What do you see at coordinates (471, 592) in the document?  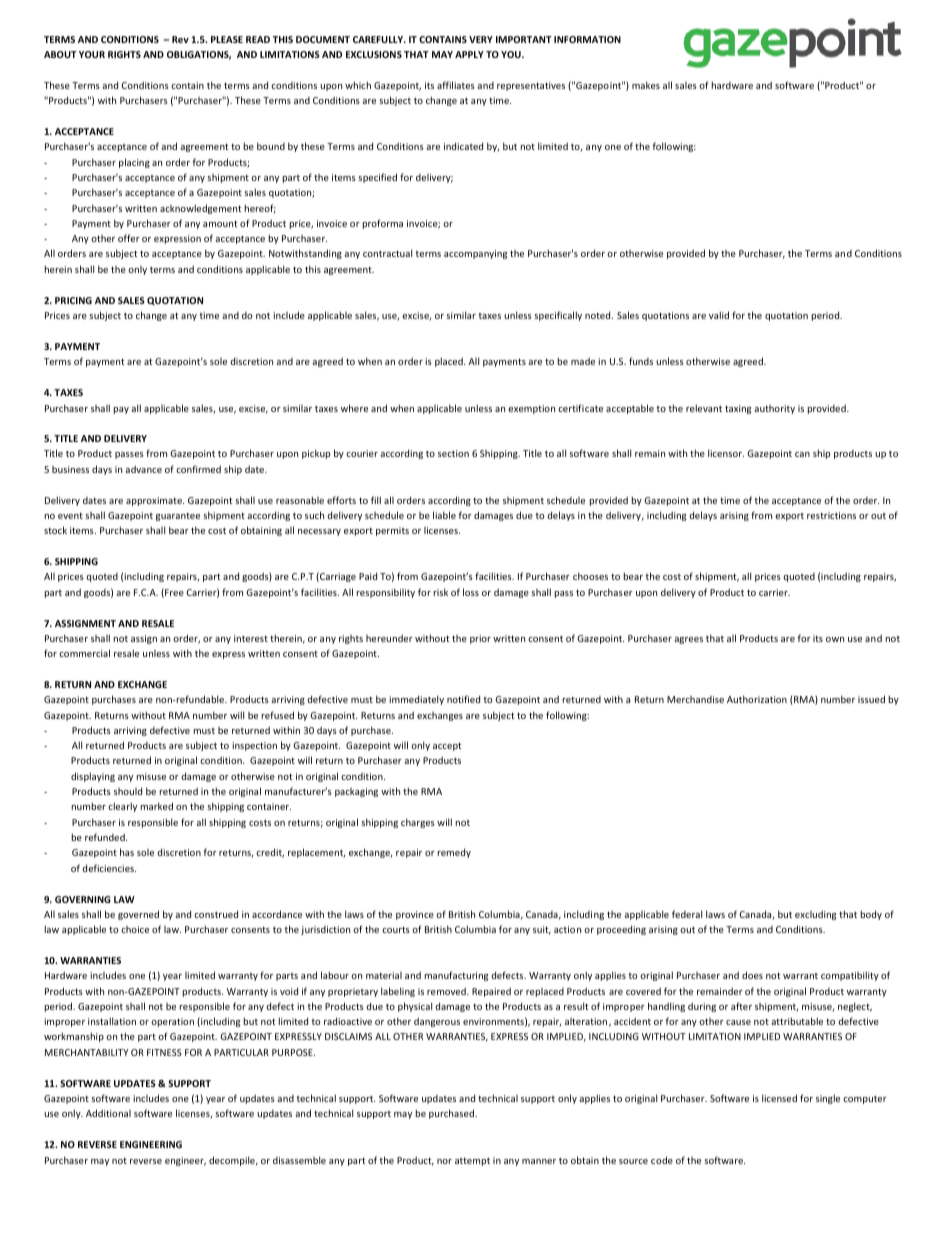 I see `loss` at bounding box center [471, 592].
